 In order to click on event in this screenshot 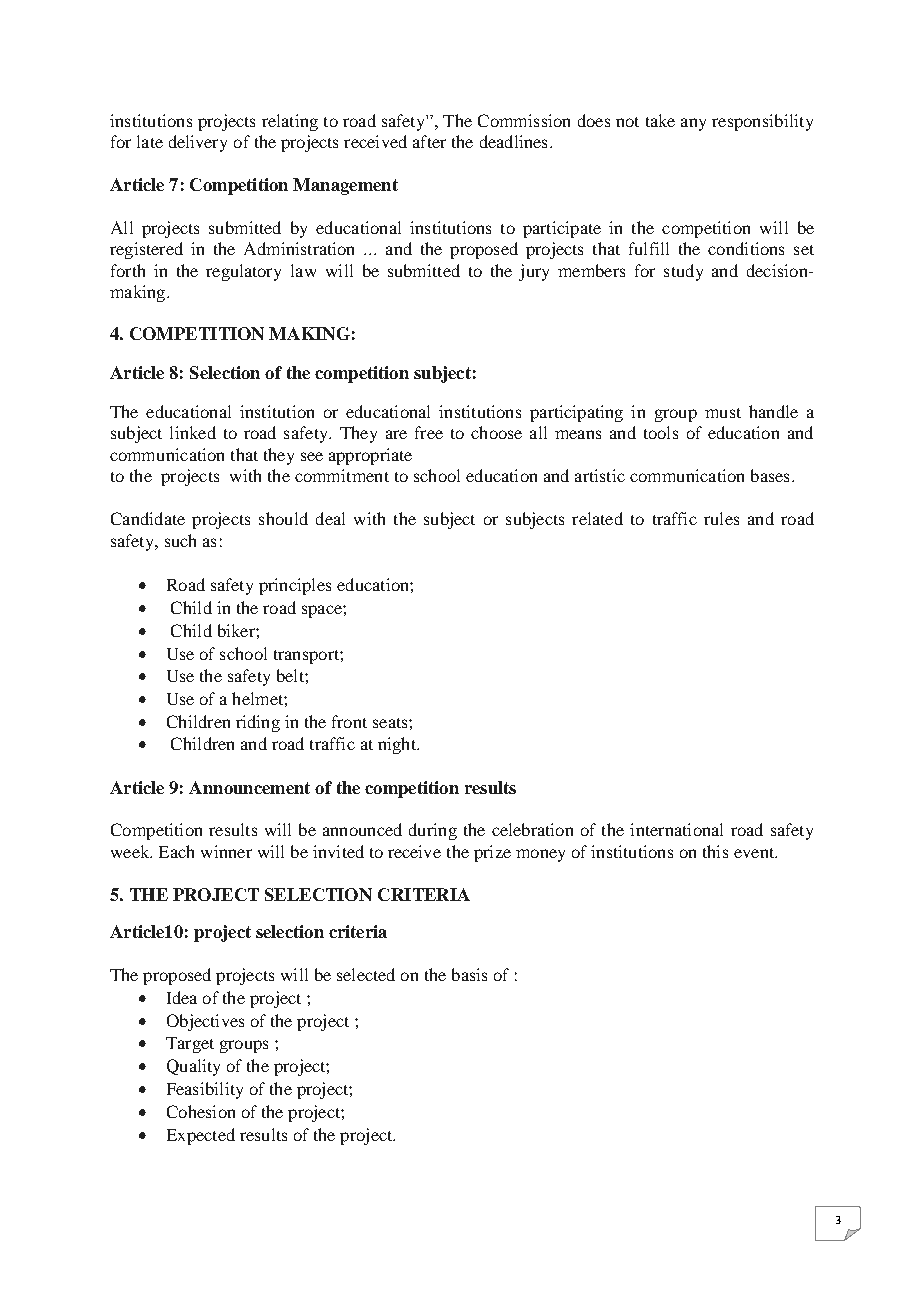, I will do `click(755, 853)`.
